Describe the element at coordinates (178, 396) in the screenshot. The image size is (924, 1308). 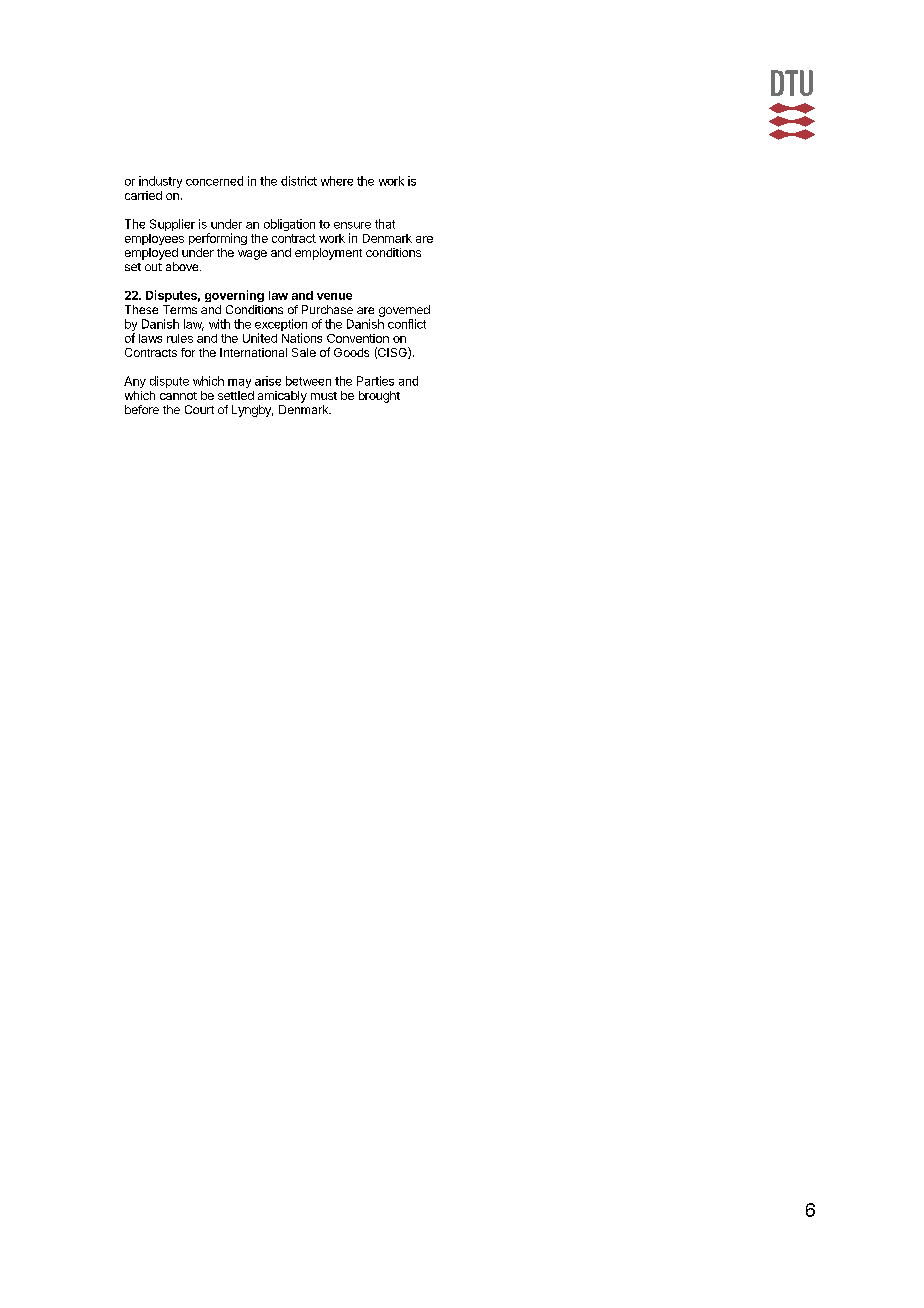
I see `cannot` at that location.
